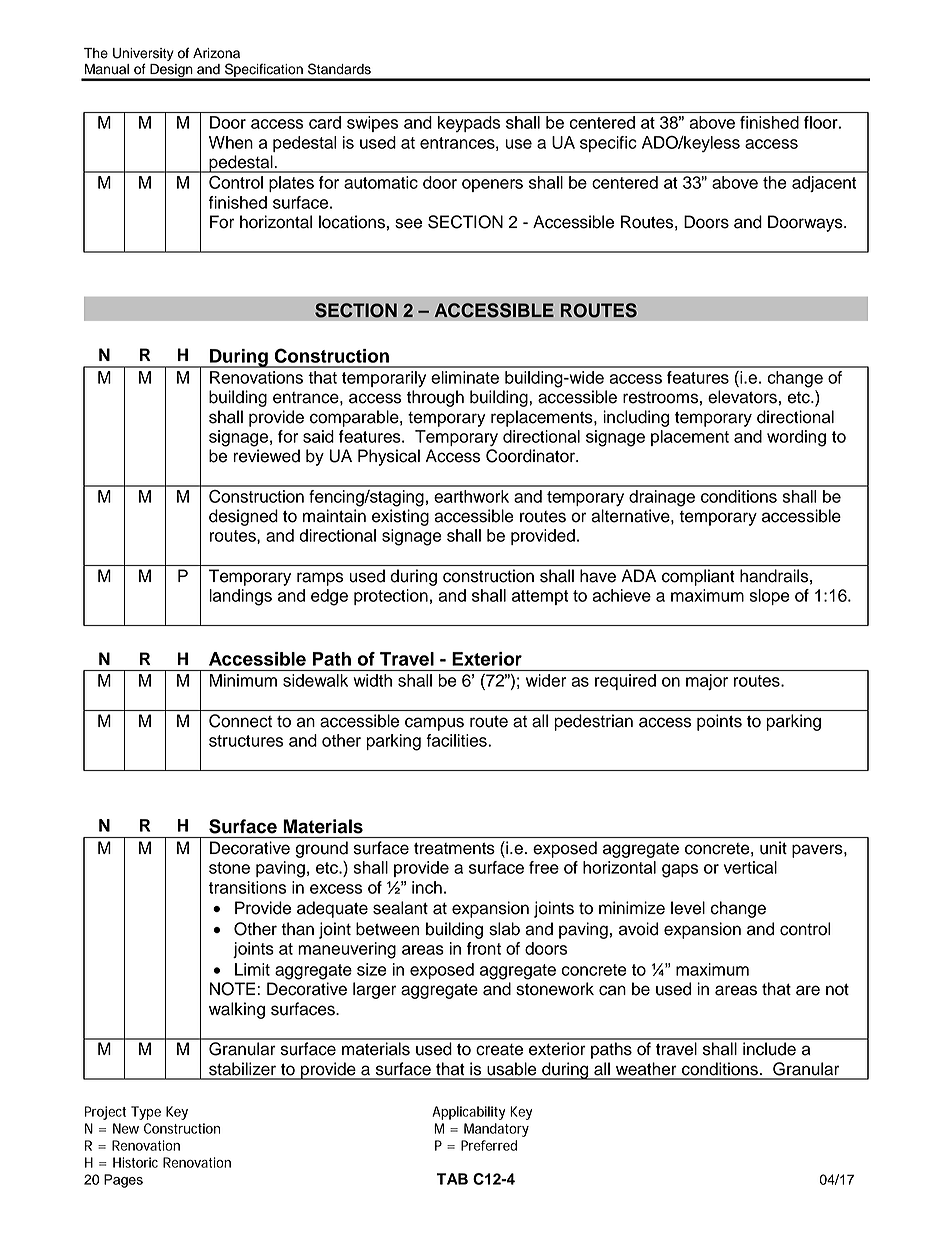 Image resolution: width=952 pixels, height=1233 pixels. What do you see at coordinates (469, 124) in the document?
I see `keypads` at bounding box center [469, 124].
